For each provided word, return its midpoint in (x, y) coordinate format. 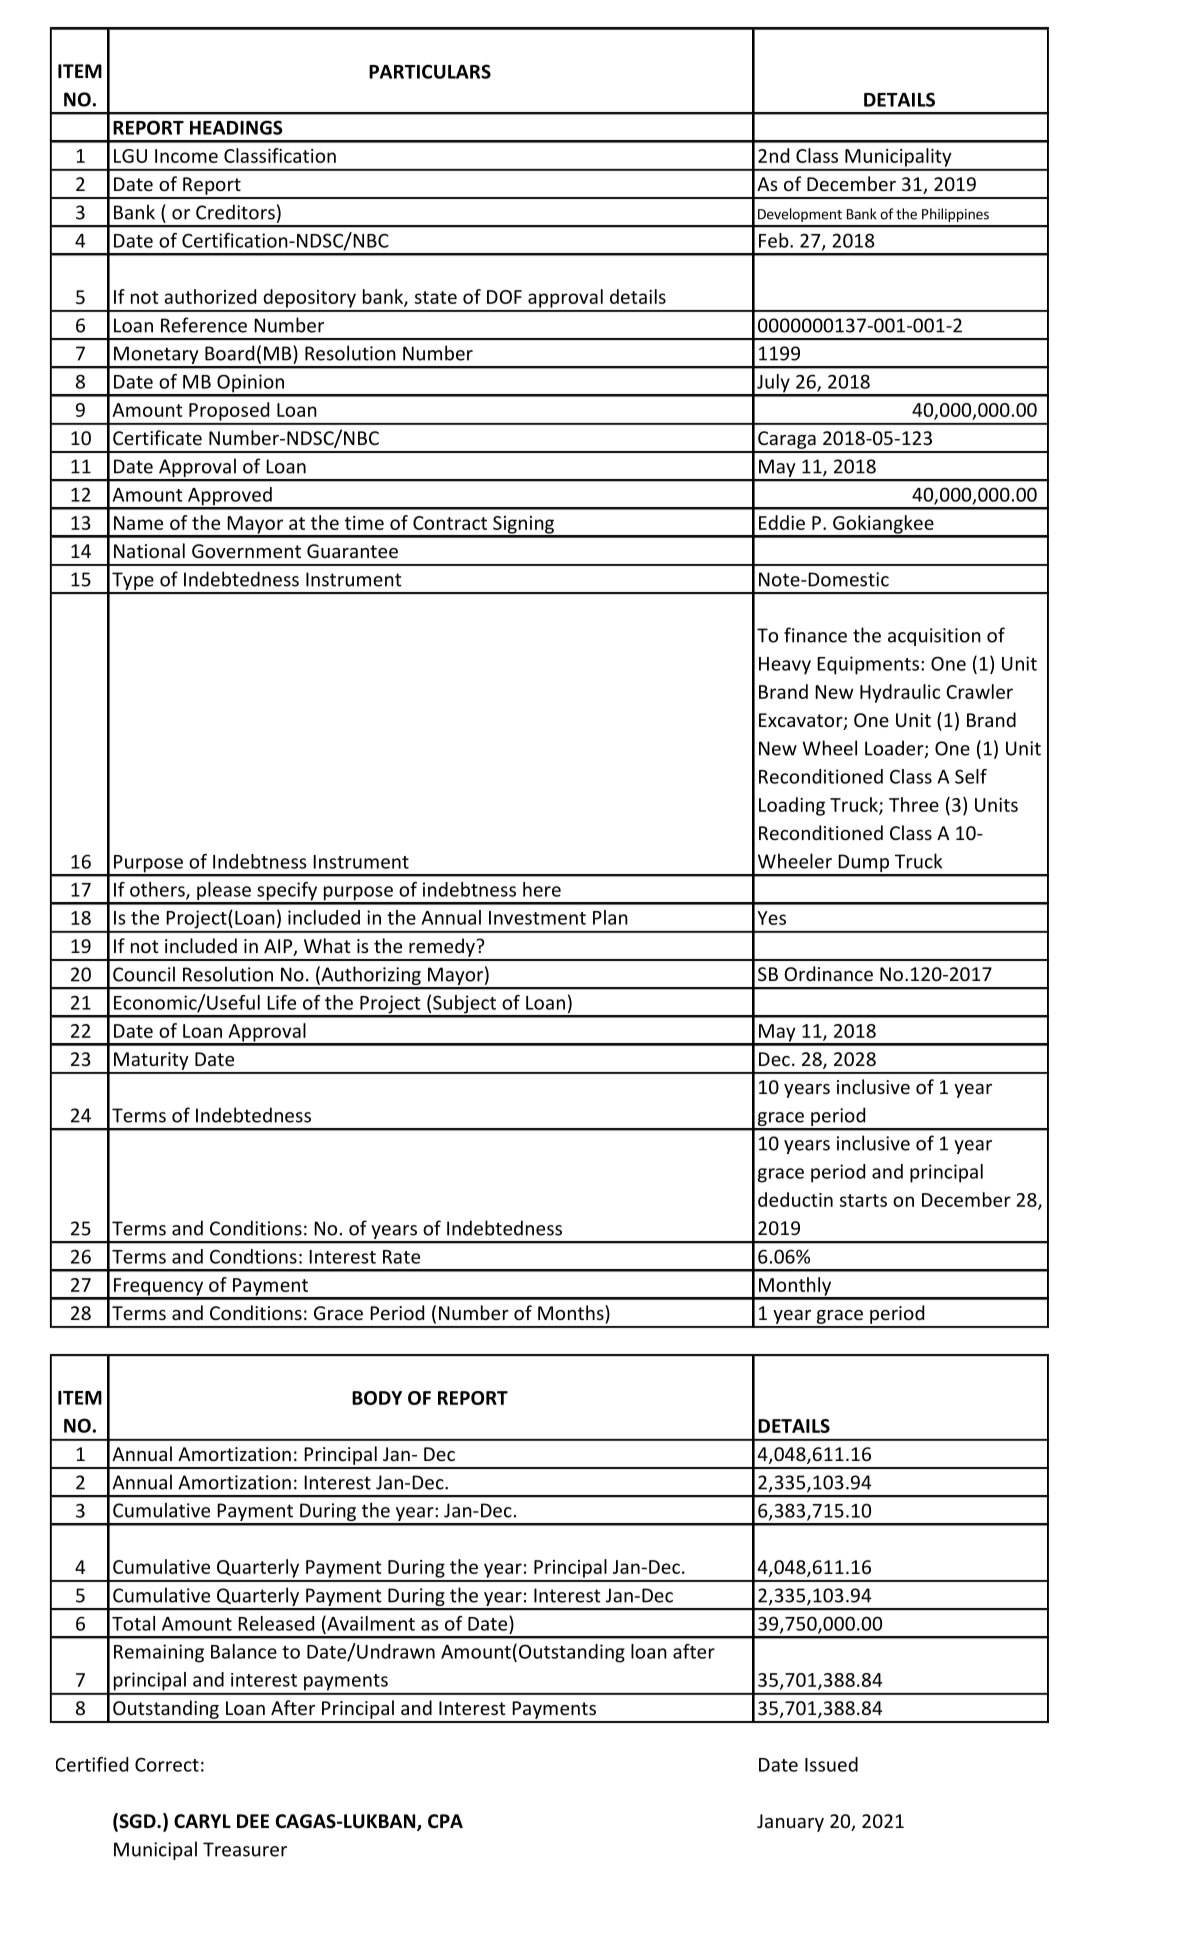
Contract (450, 523)
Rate (401, 1257)
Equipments (868, 665)
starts (863, 1200)
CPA (445, 1821)
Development (800, 215)
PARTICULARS (430, 71)
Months (572, 1312)
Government (246, 551)
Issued (831, 1764)
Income (186, 156)
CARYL (202, 1821)
